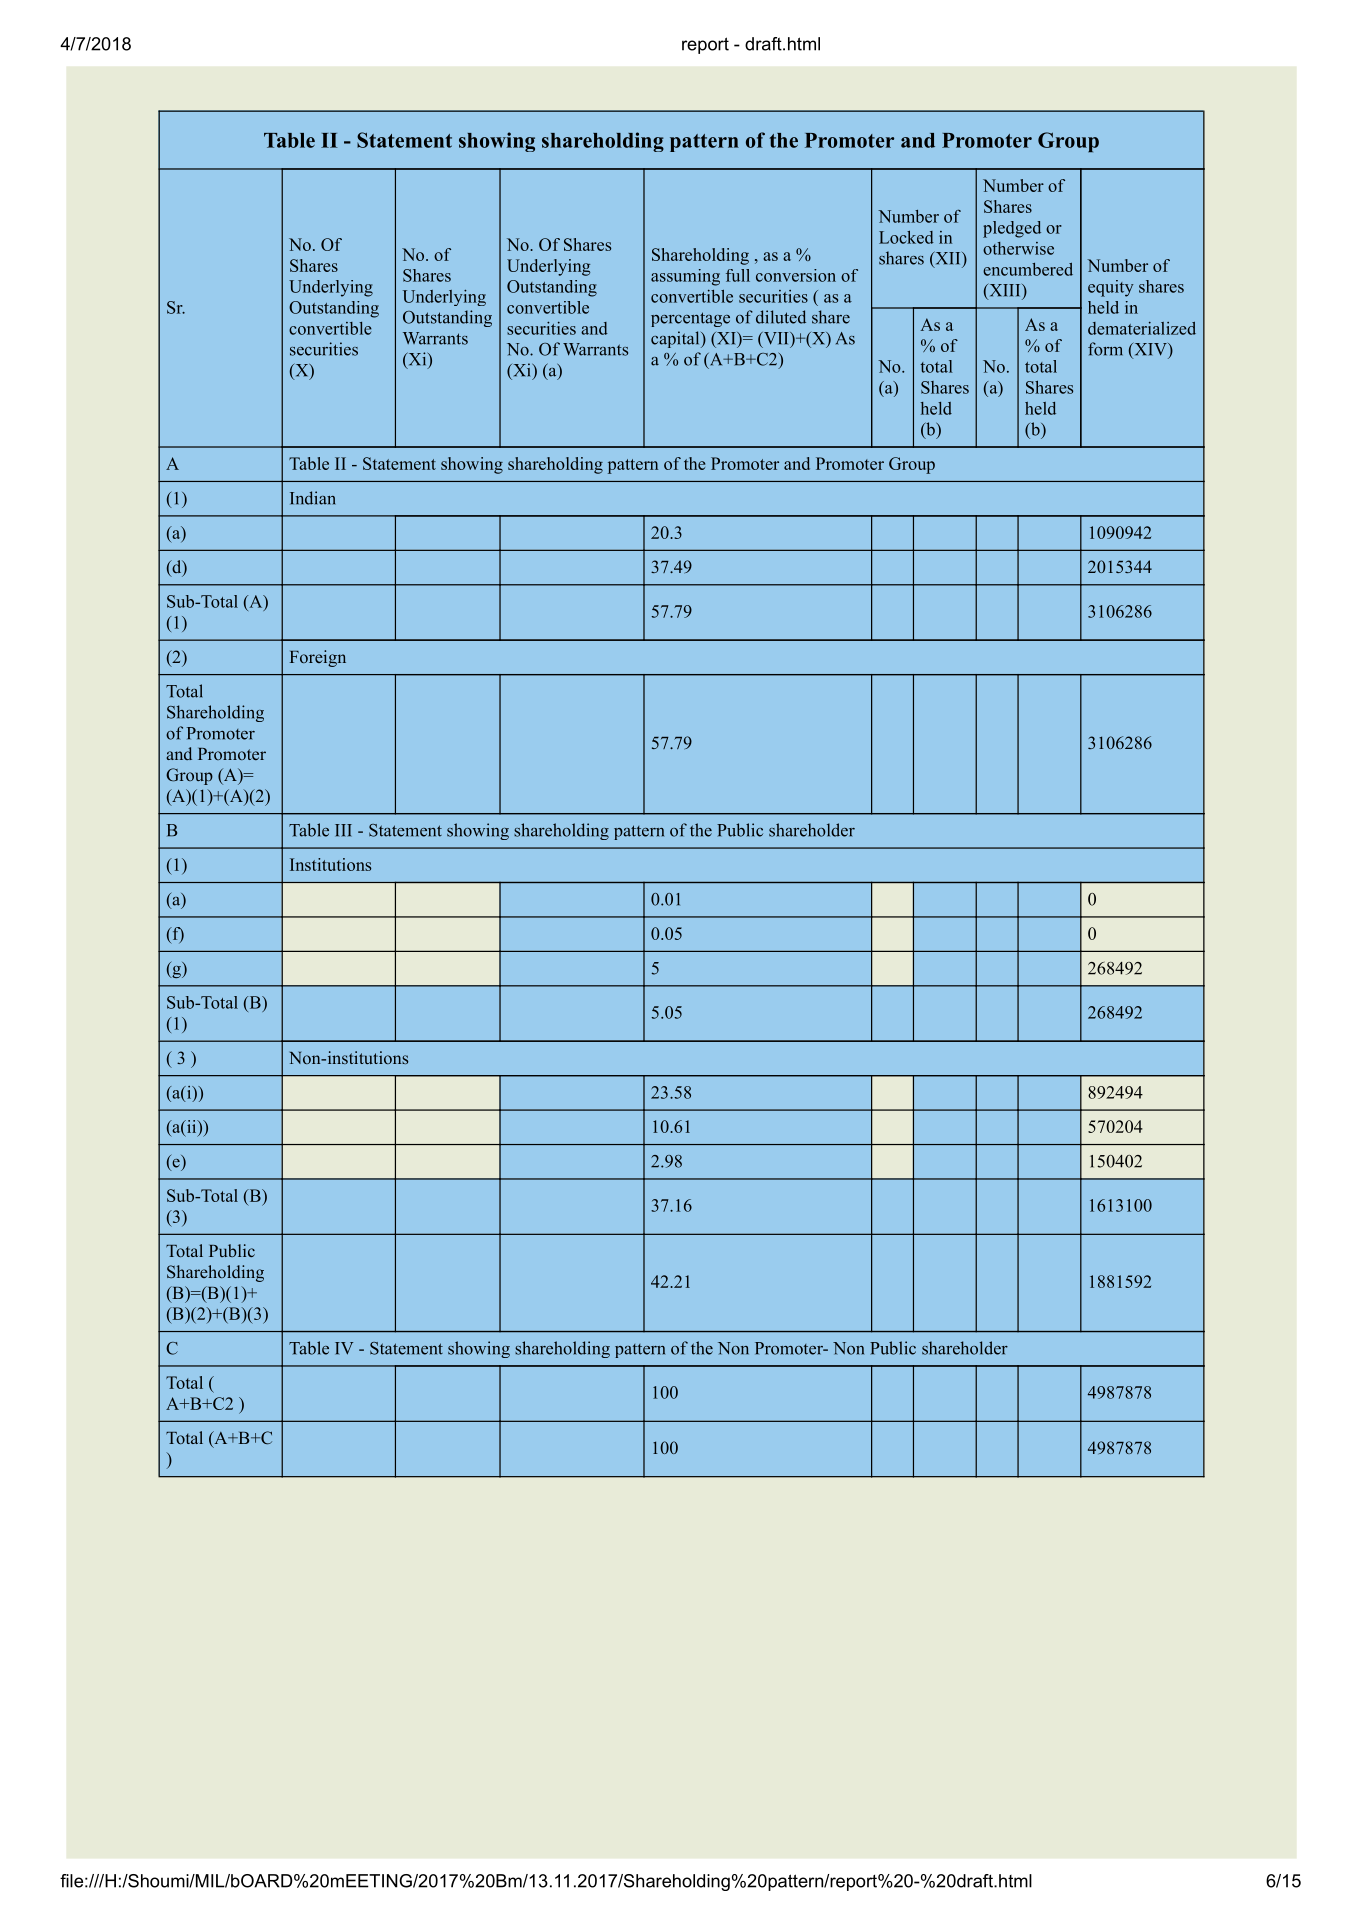 The height and width of the screenshot is (1926, 1362). What do you see at coordinates (318, 658) in the screenshot?
I see `Foreign` at bounding box center [318, 658].
